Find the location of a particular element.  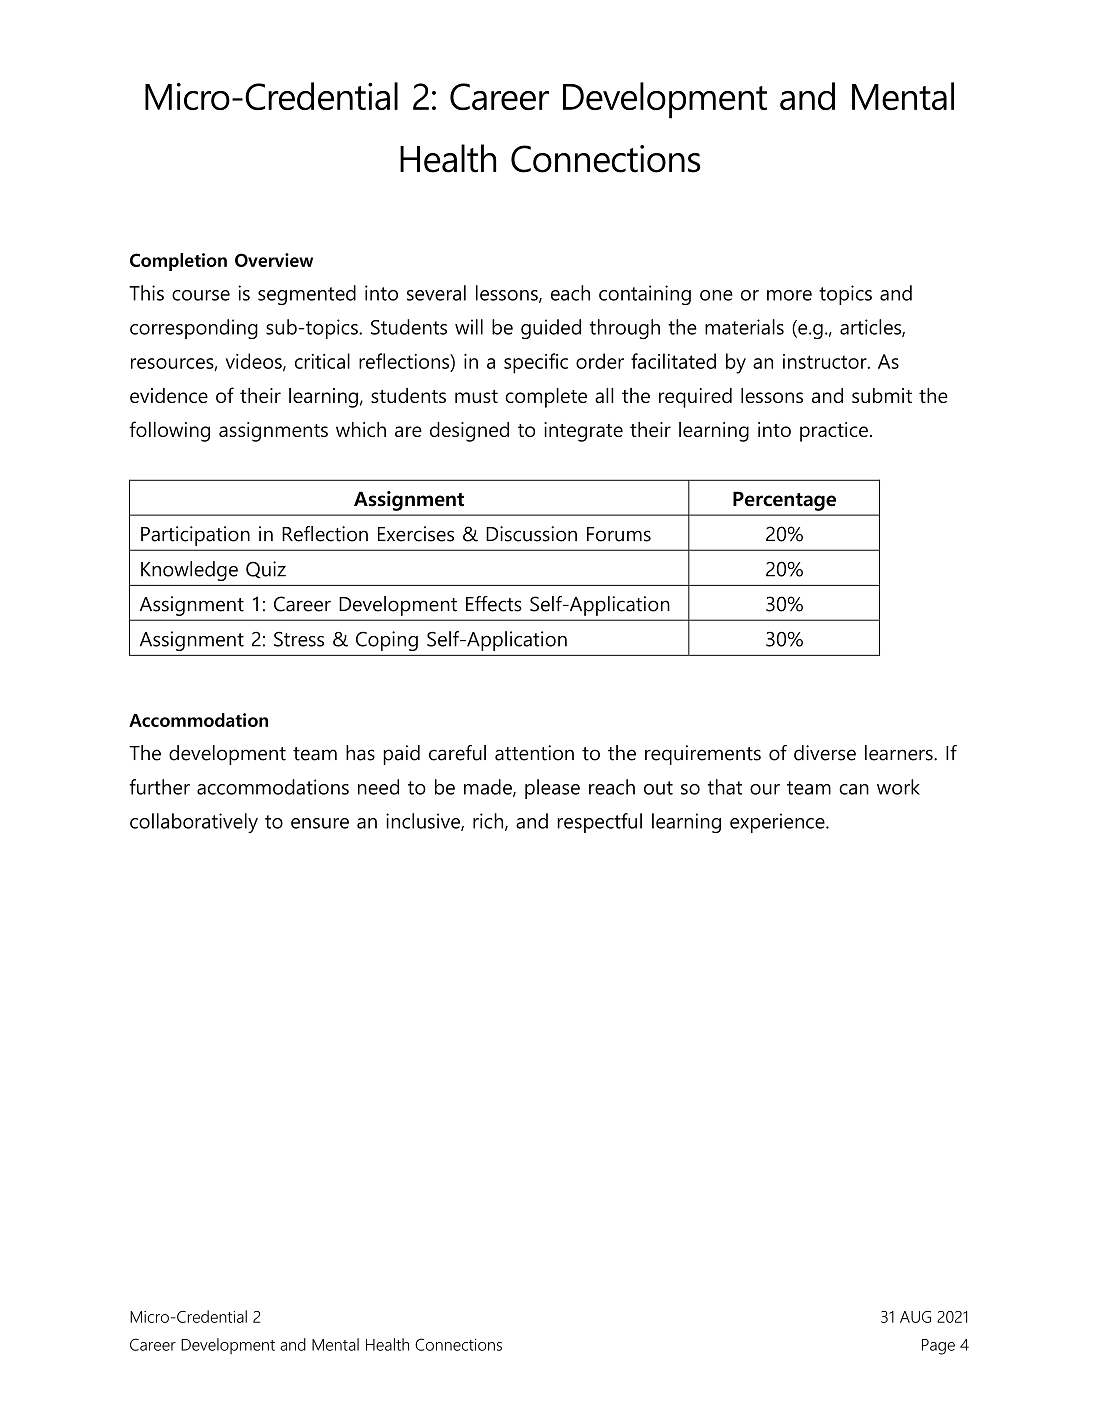

Page is located at coordinates (938, 1347).
